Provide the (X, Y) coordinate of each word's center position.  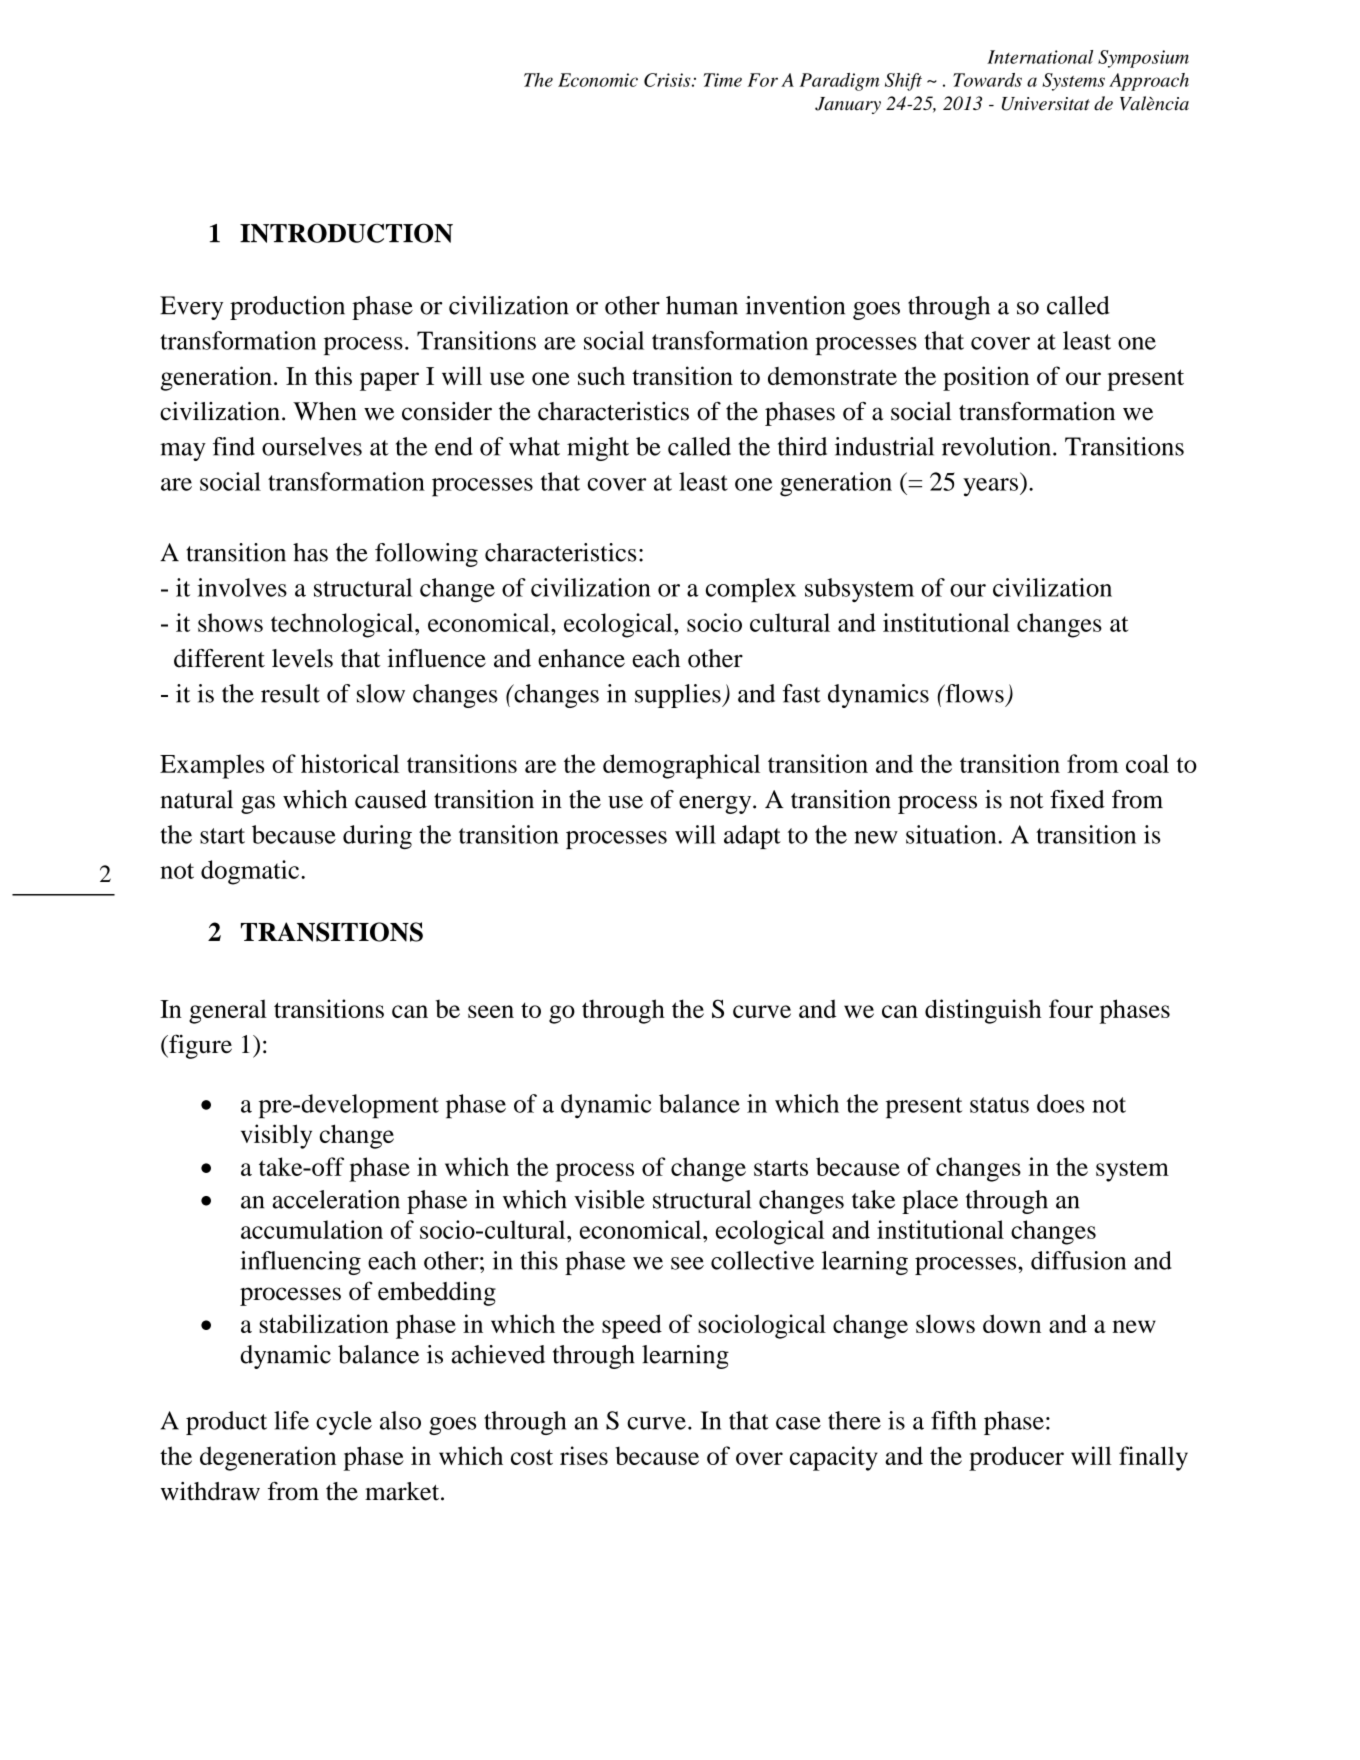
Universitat (1046, 104)
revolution (998, 446)
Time (723, 80)
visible (609, 1199)
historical (350, 763)
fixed (1077, 799)
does (1061, 1103)
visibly (276, 1136)
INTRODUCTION (346, 233)
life (291, 1420)
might (598, 449)
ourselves (312, 446)
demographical (681, 766)
